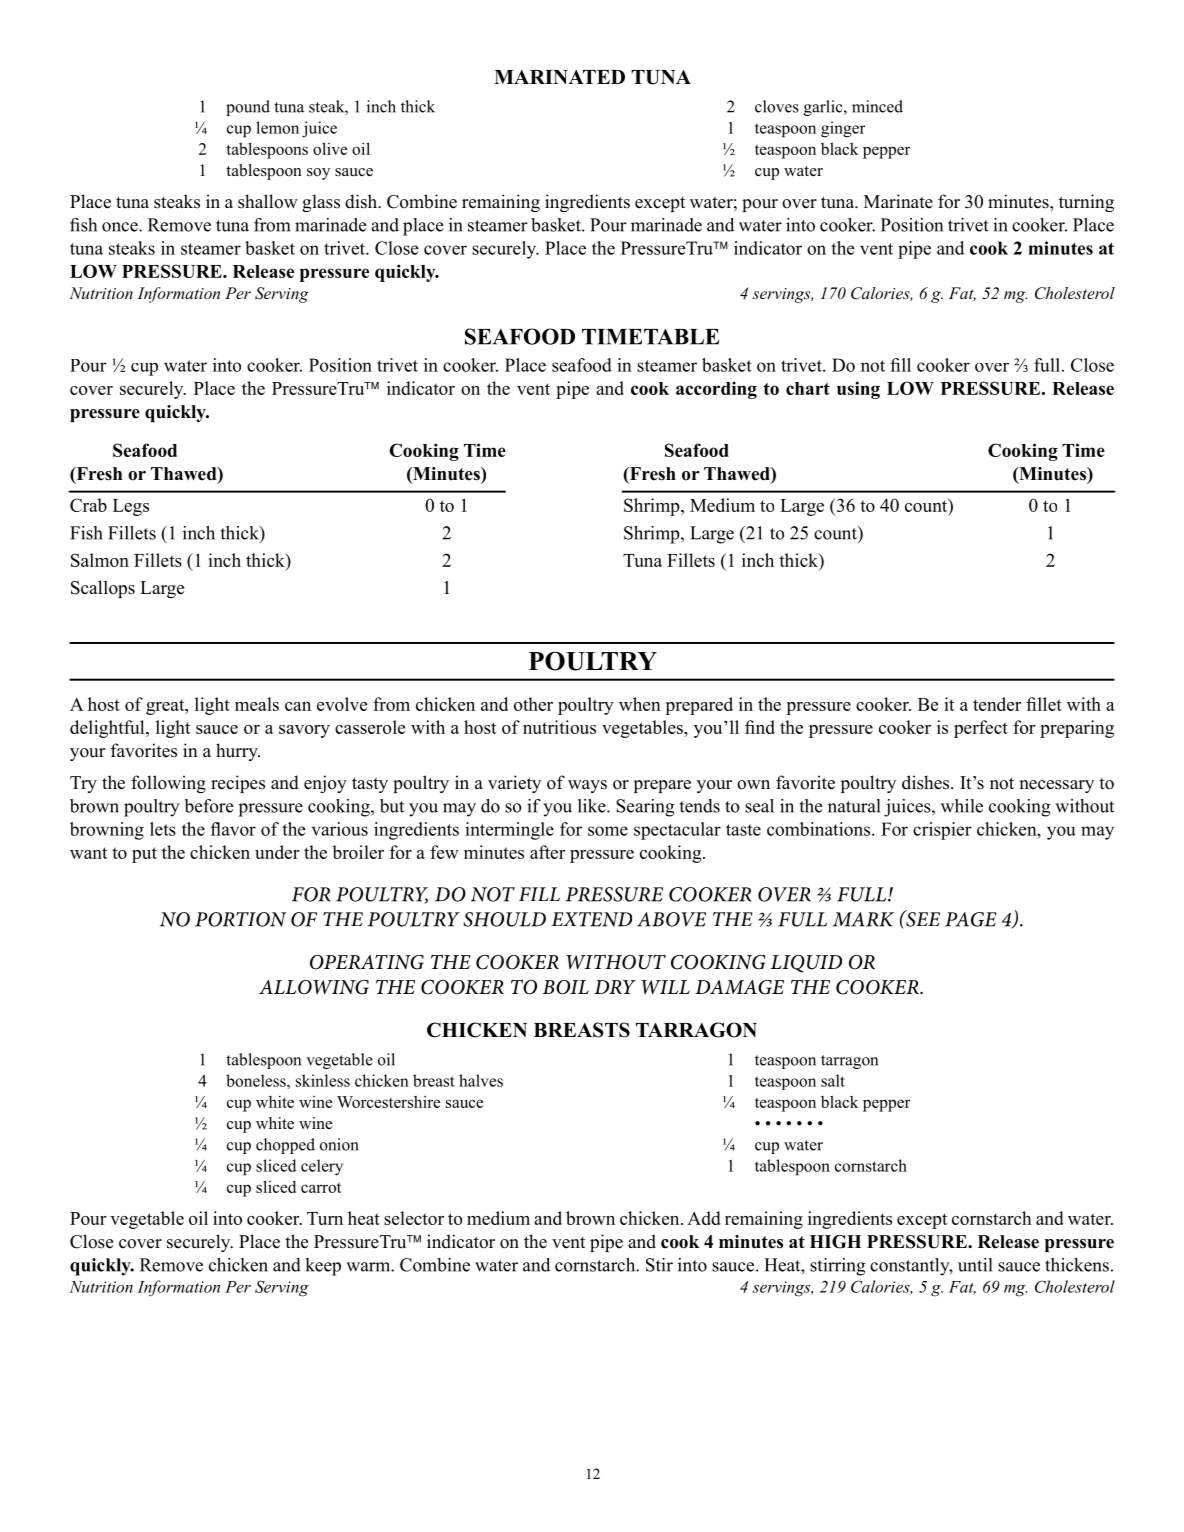  I want to click on tender, so click(997, 704).
